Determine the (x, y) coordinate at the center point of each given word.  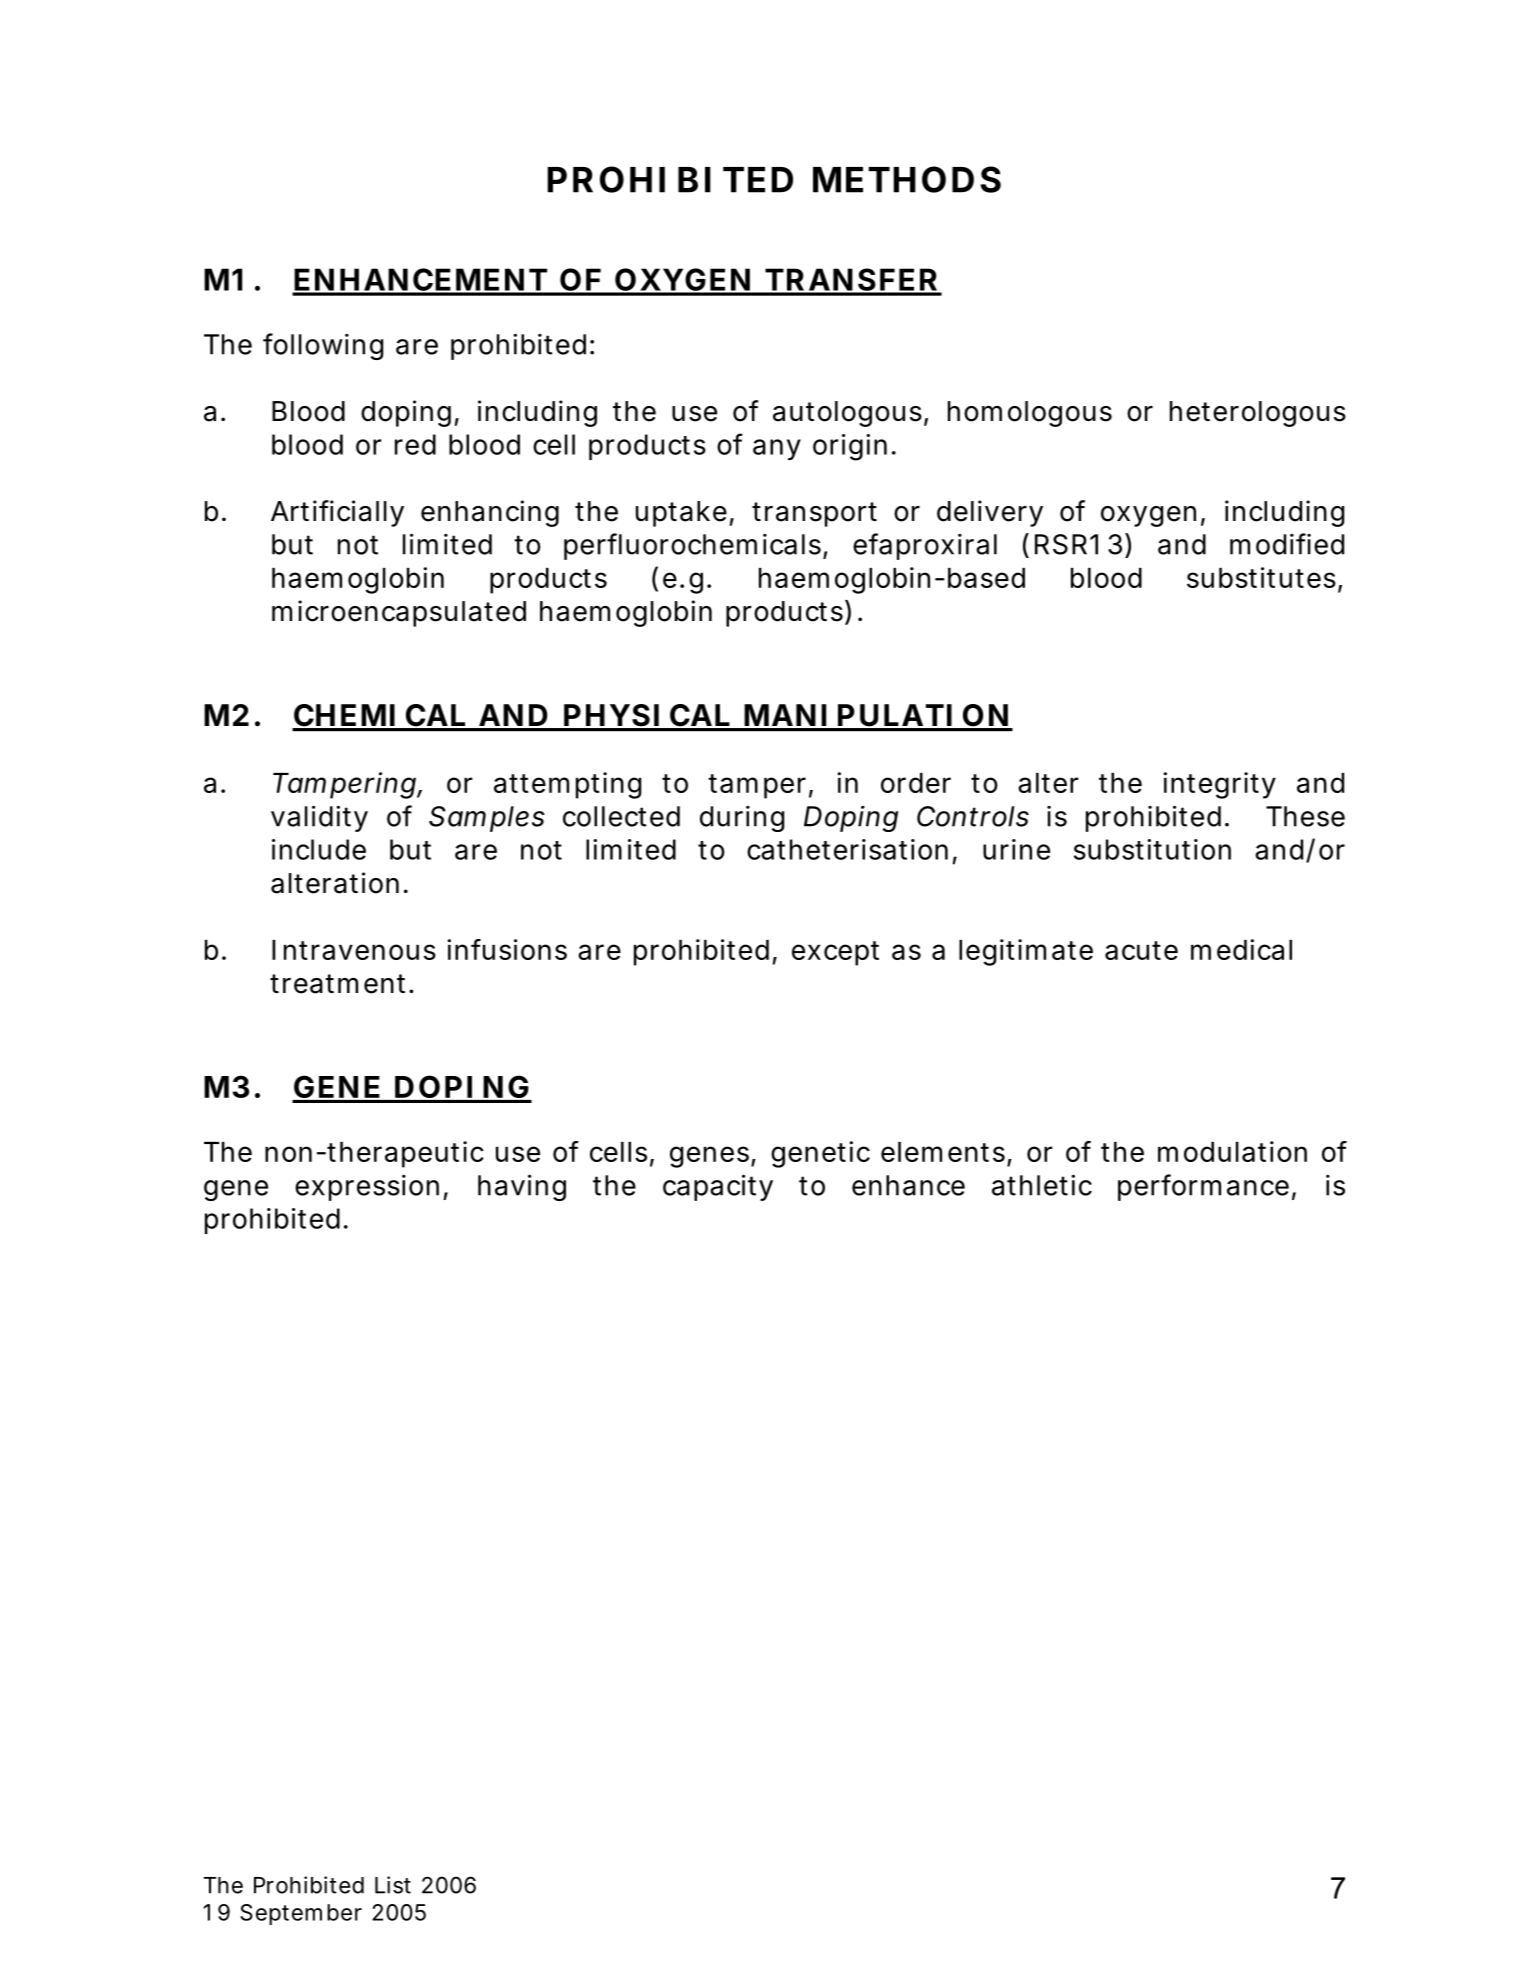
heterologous (1258, 414)
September (301, 1914)
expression (367, 1188)
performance (1203, 1187)
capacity (718, 1187)
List (393, 1885)
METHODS (907, 179)
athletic (1042, 1185)
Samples (487, 819)
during (742, 819)
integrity (1219, 785)
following (323, 346)
